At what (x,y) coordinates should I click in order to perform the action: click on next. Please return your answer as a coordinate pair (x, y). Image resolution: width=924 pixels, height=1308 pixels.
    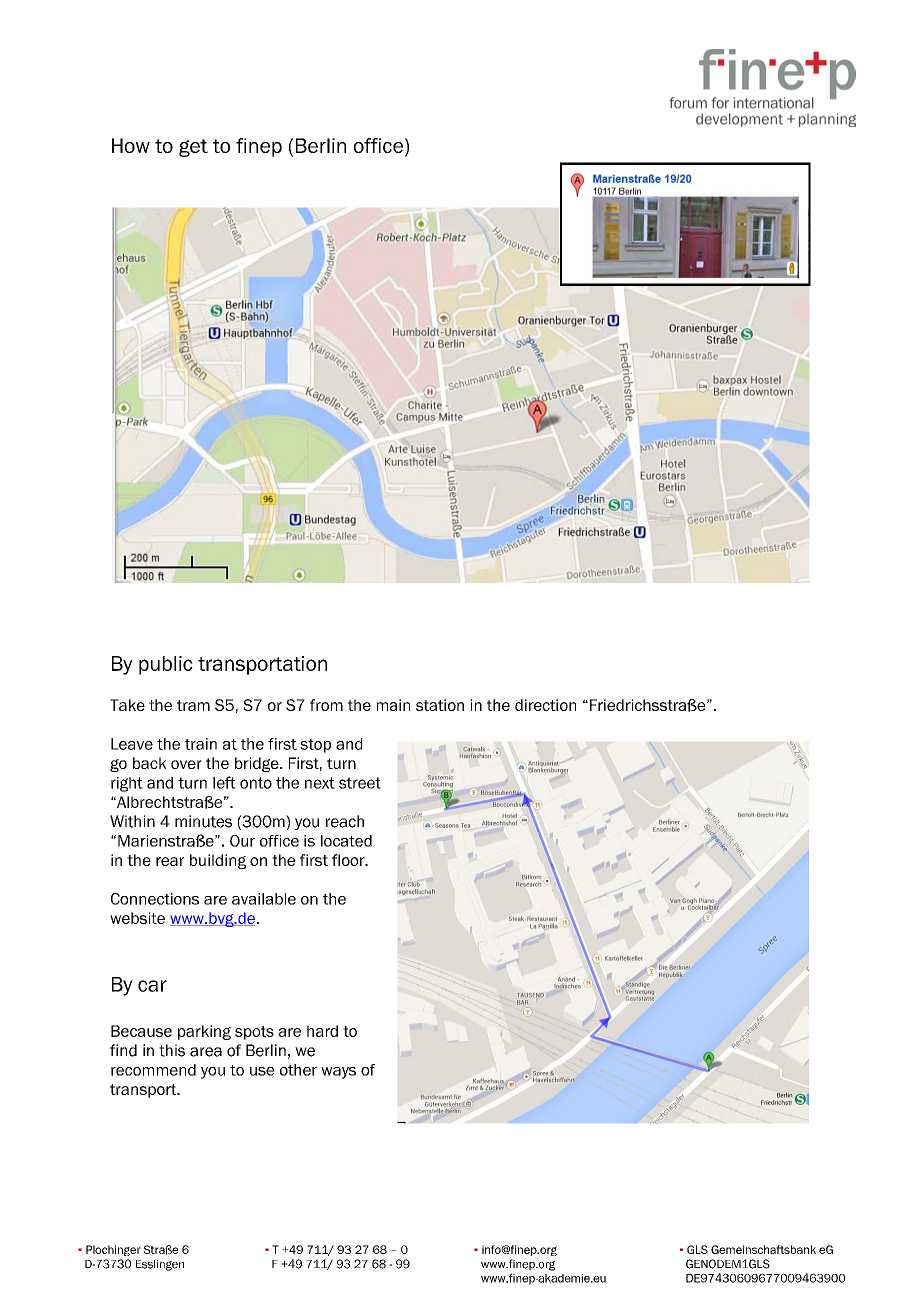
    Looking at the image, I should click on (320, 783).
